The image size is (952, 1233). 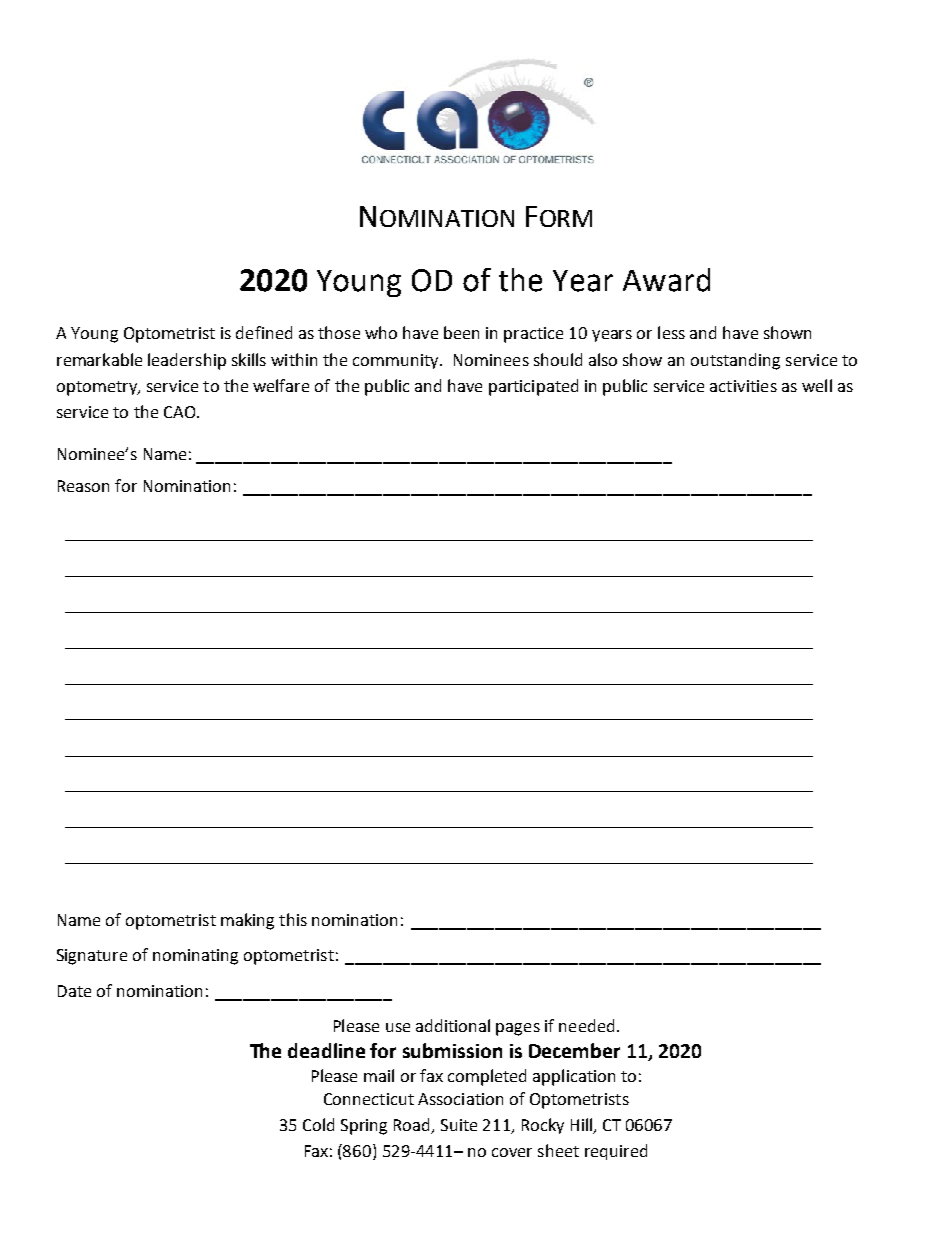 I want to click on less, so click(x=671, y=332).
